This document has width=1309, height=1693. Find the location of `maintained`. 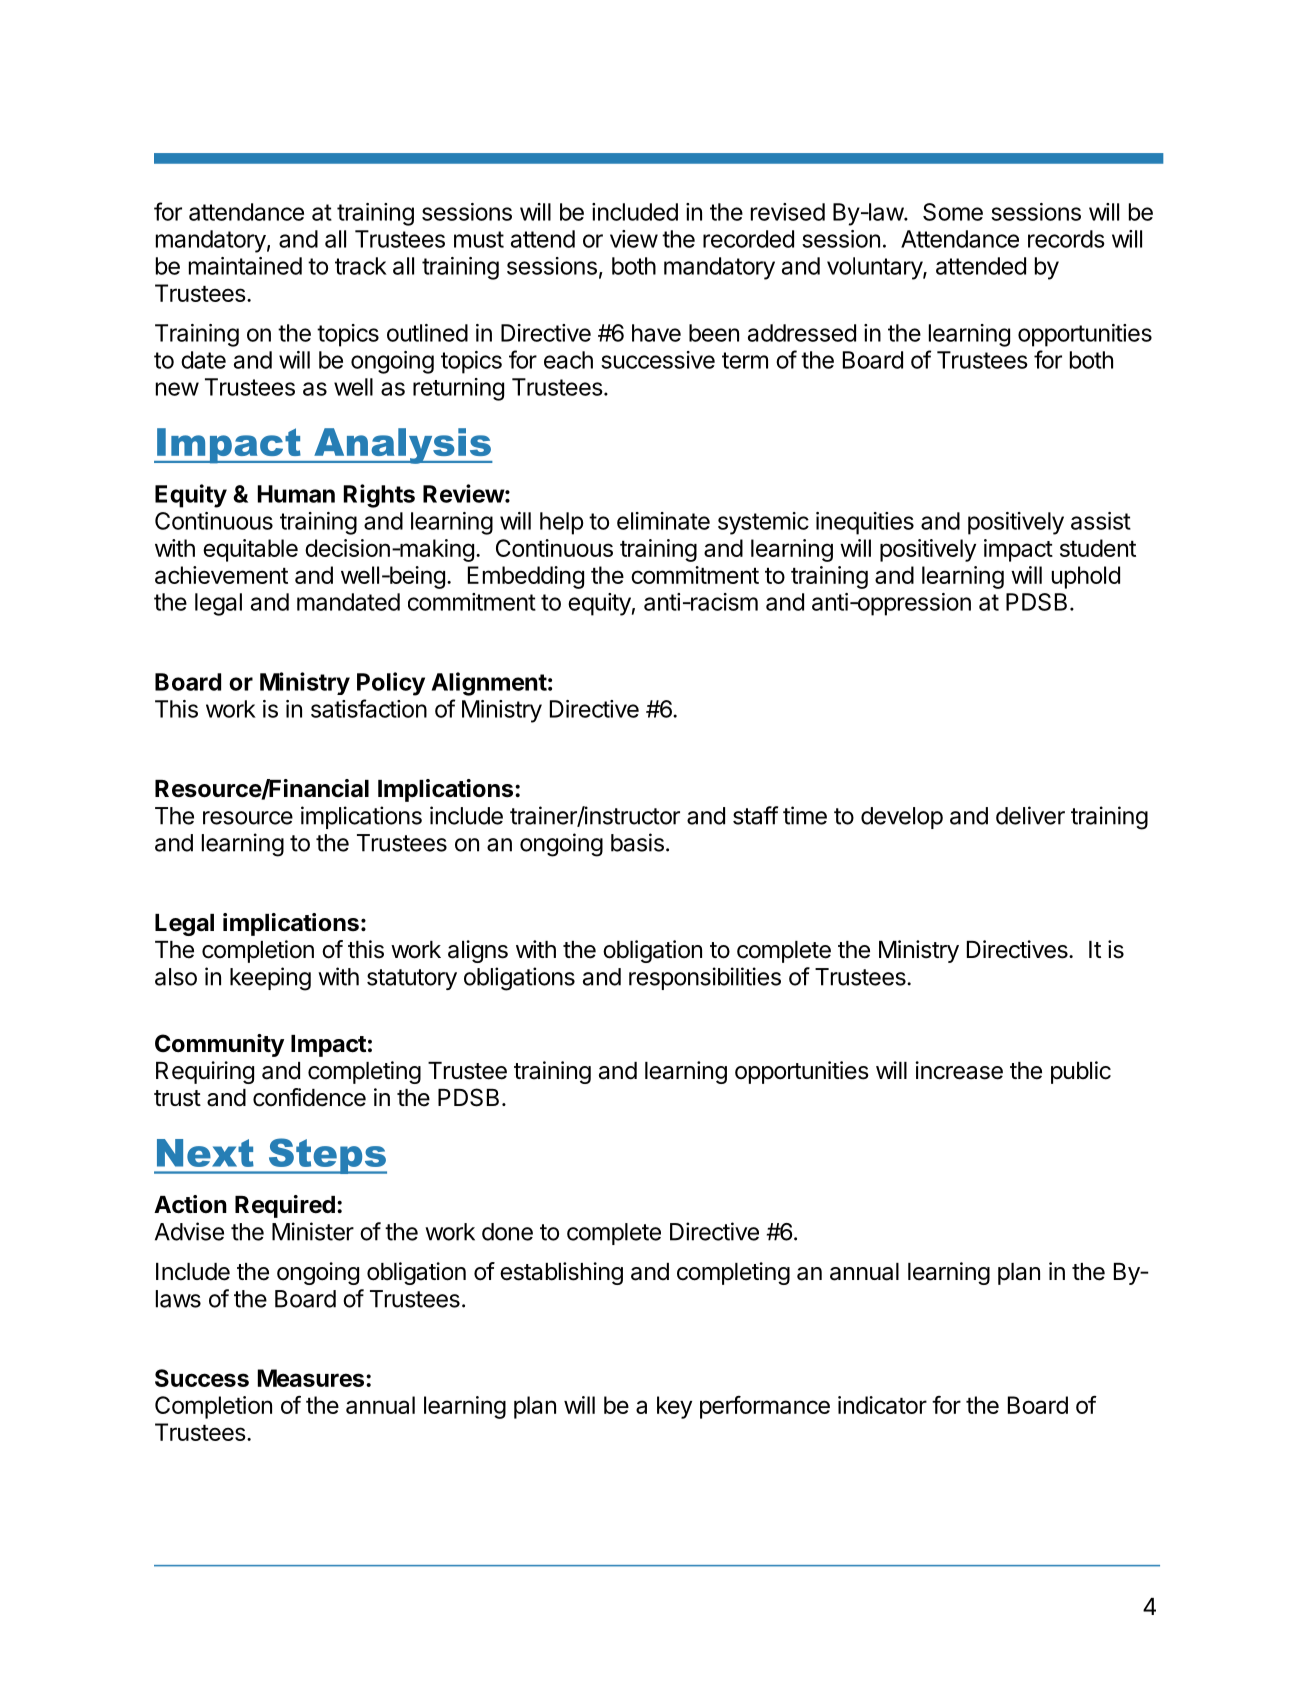

maintained is located at coordinates (245, 266).
